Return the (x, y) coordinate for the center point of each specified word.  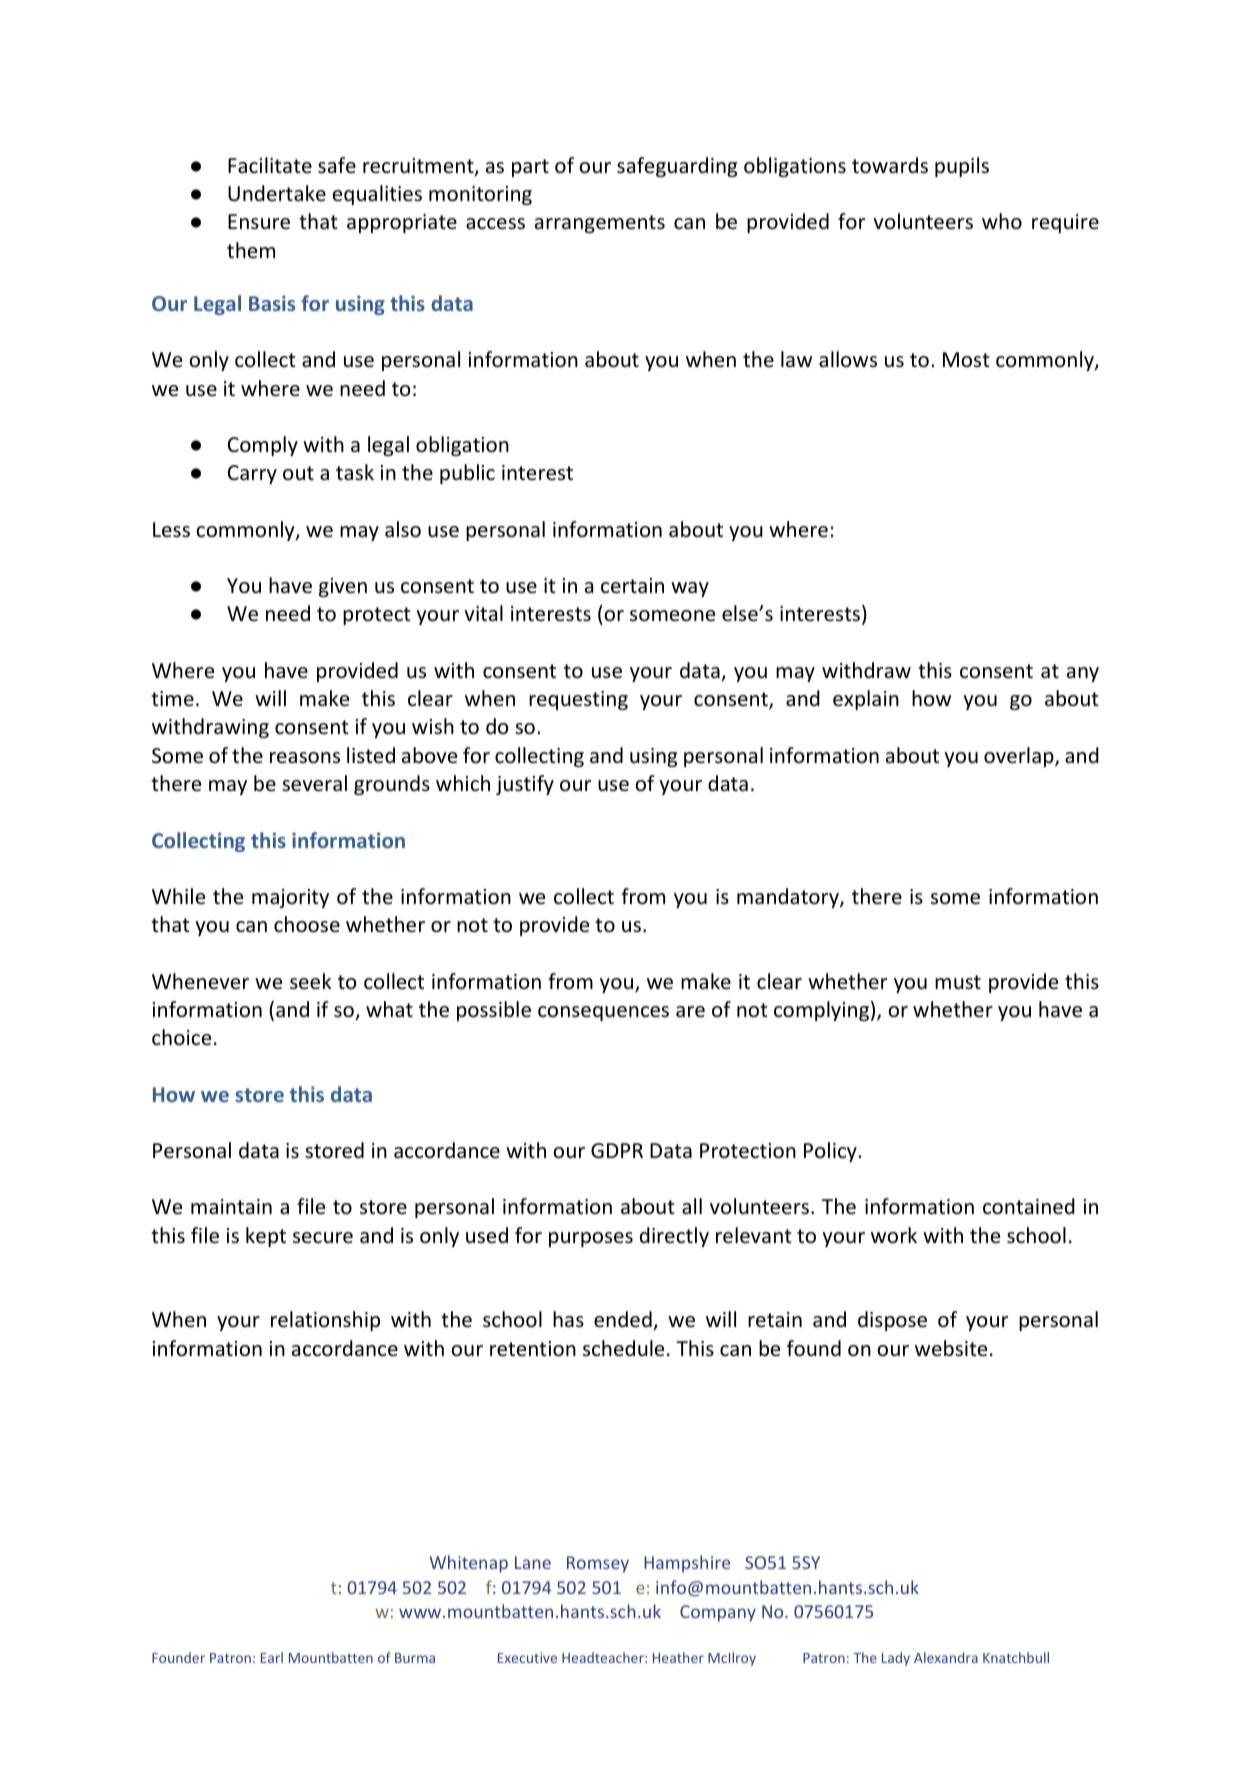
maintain (231, 1206)
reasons (305, 758)
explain (866, 700)
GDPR (617, 1150)
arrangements (600, 224)
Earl (272, 1657)
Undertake (277, 193)
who (1002, 221)
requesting (578, 700)
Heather (678, 1657)
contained (1029, 1206)
